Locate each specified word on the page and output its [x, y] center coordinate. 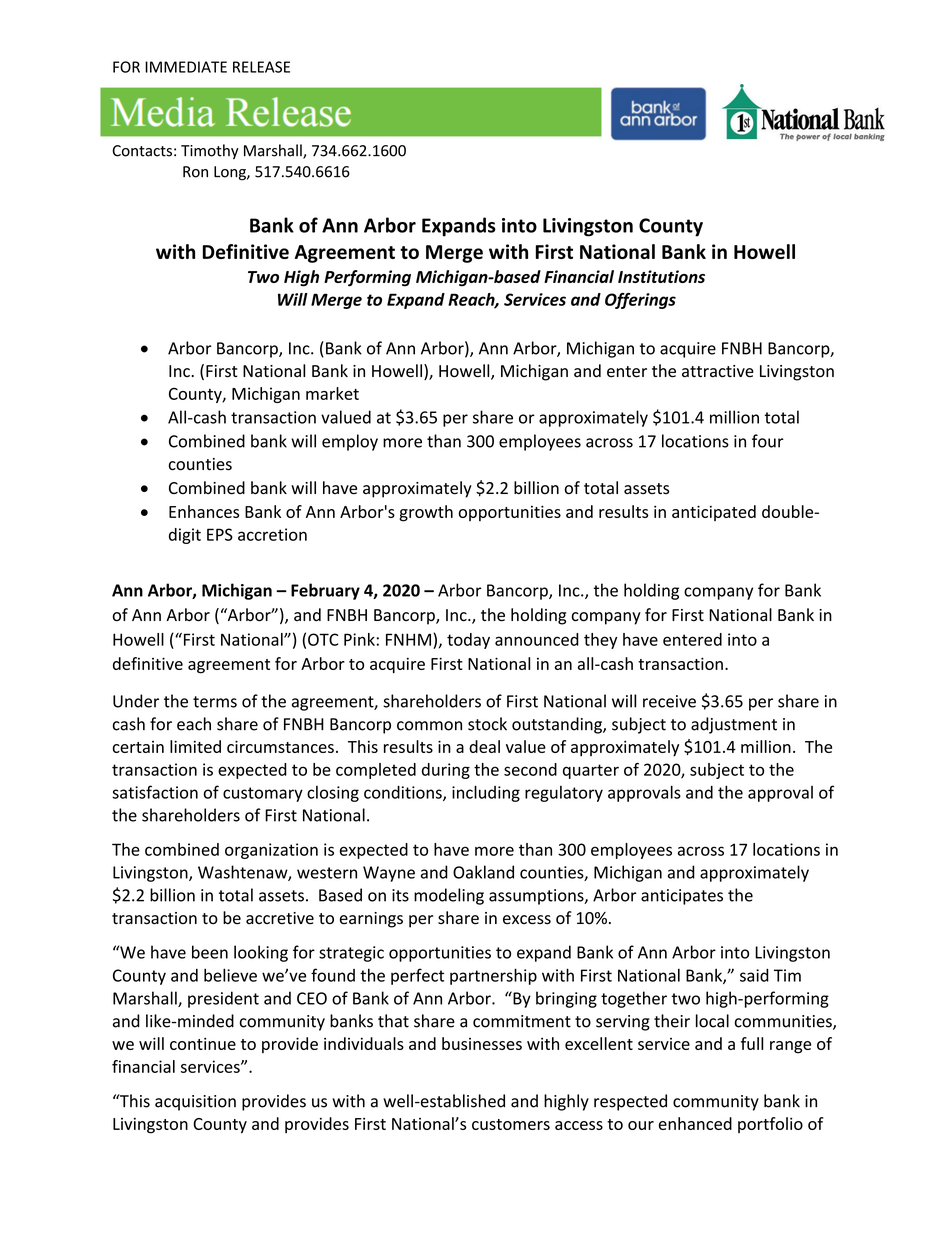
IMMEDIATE [186, 67]
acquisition [195, 1103]
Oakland [483, 872]
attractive [718, 371]
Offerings [640, 301]
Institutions [661, 276]
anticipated [714, 513]
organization [271, 851]
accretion [272, 534]
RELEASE [261, 67]
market [332, 393]
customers [511, 1124]
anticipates [682, 897]
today [468, 641]
